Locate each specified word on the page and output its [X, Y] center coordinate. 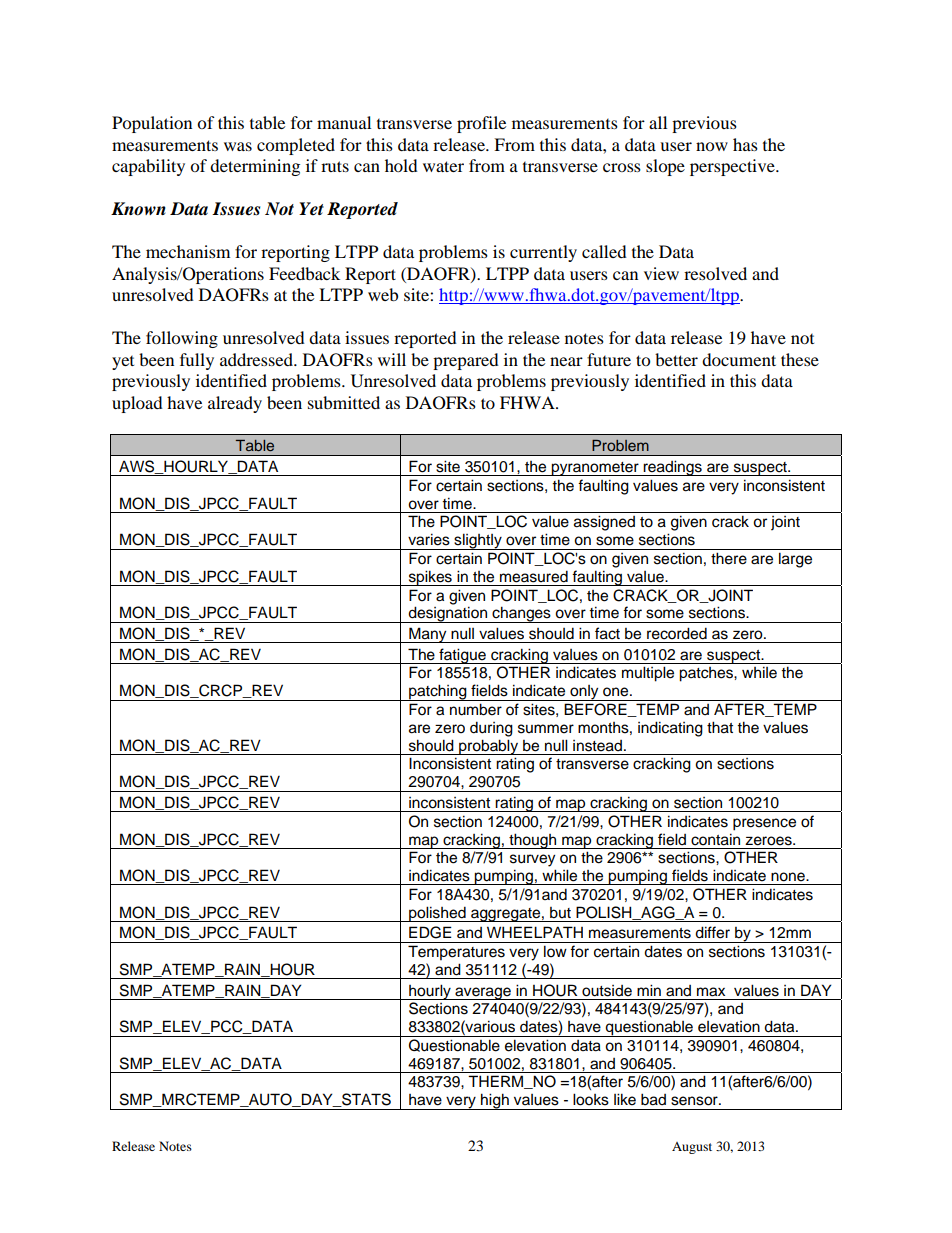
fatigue [462, 656]
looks [591, 1099]
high [495, 1101]
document [739, 359]
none [789, 877]
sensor [695, 1101]
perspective [733, 167]
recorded [677, 633]
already [235, 404]
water [443, 166]
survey [532, 860]
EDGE [430, 932]
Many [428, 635]
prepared [466, 361]
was [238, 146]
